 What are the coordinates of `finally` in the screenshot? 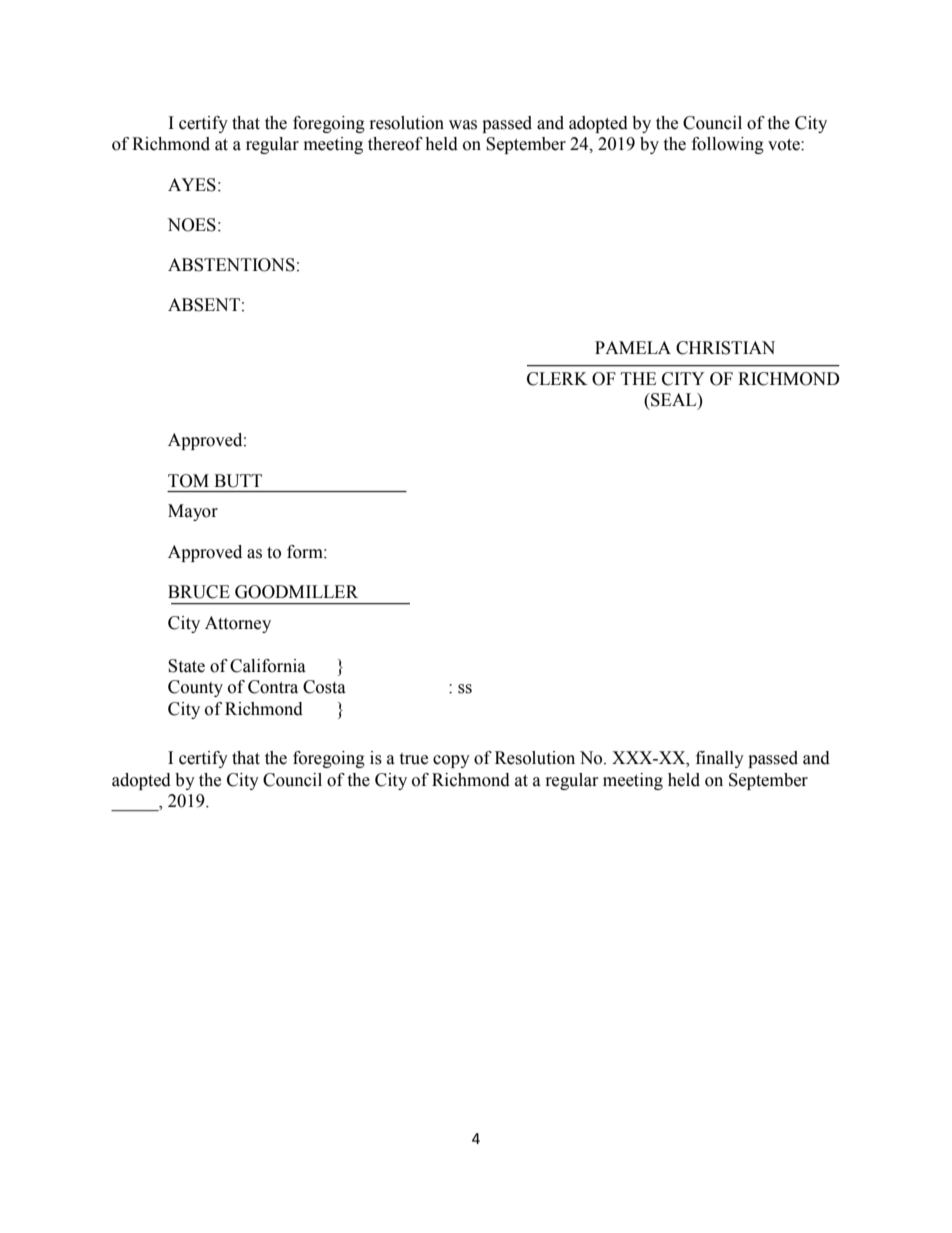 It's located at (720, 759).
